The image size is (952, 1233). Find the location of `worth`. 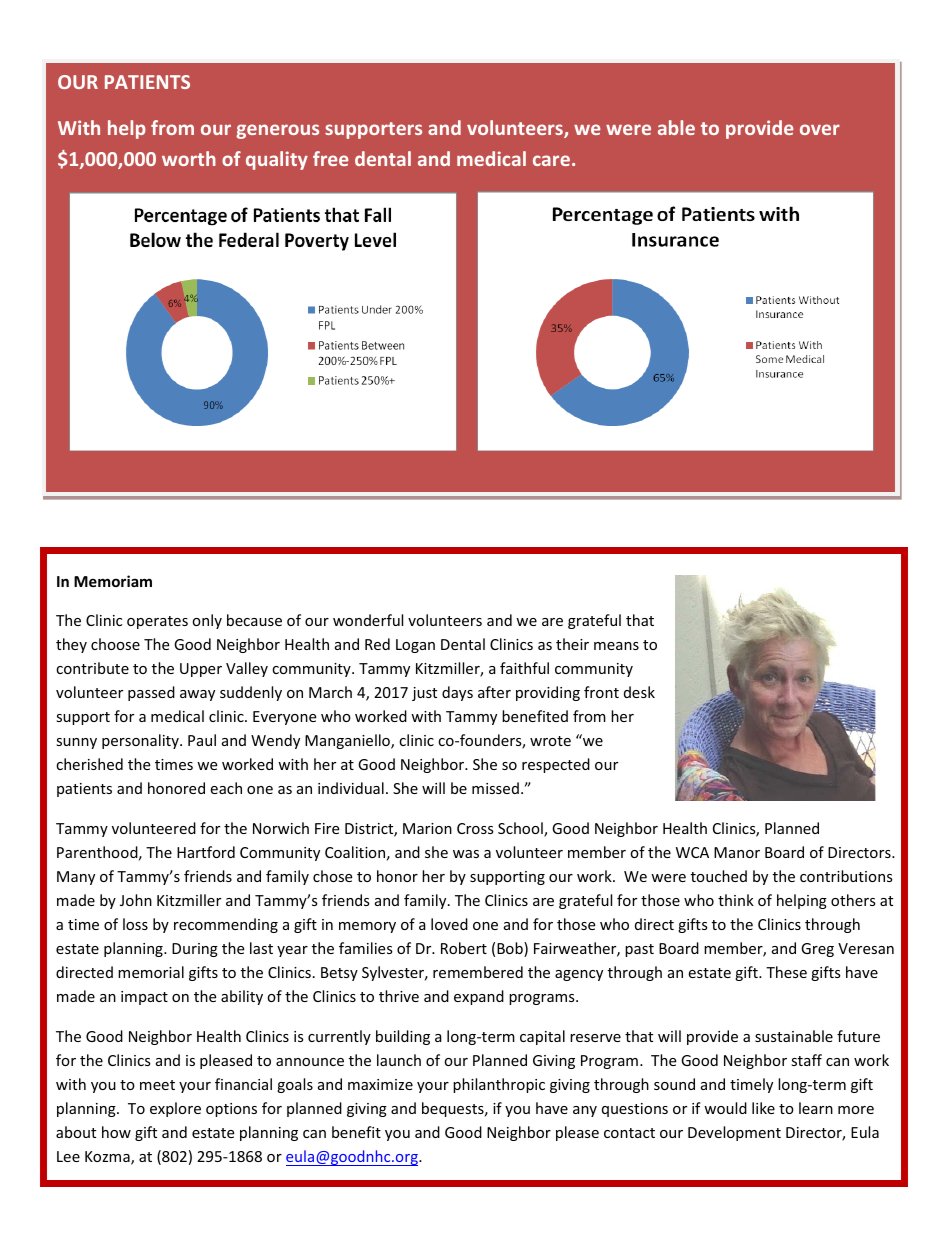

worth is located at coordinates (189, 158).
